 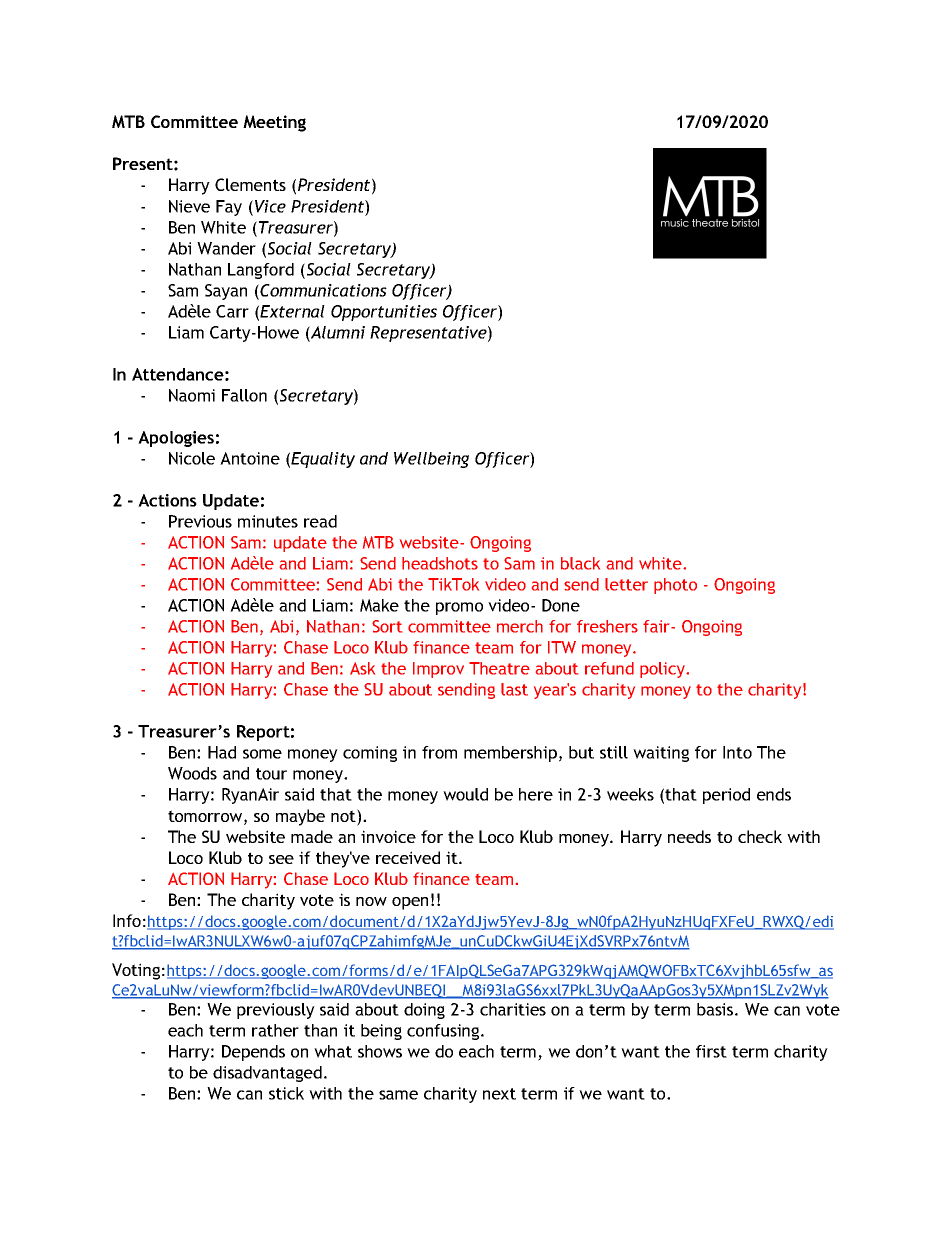 I want to click on photo, so click(x=675, y=586).
